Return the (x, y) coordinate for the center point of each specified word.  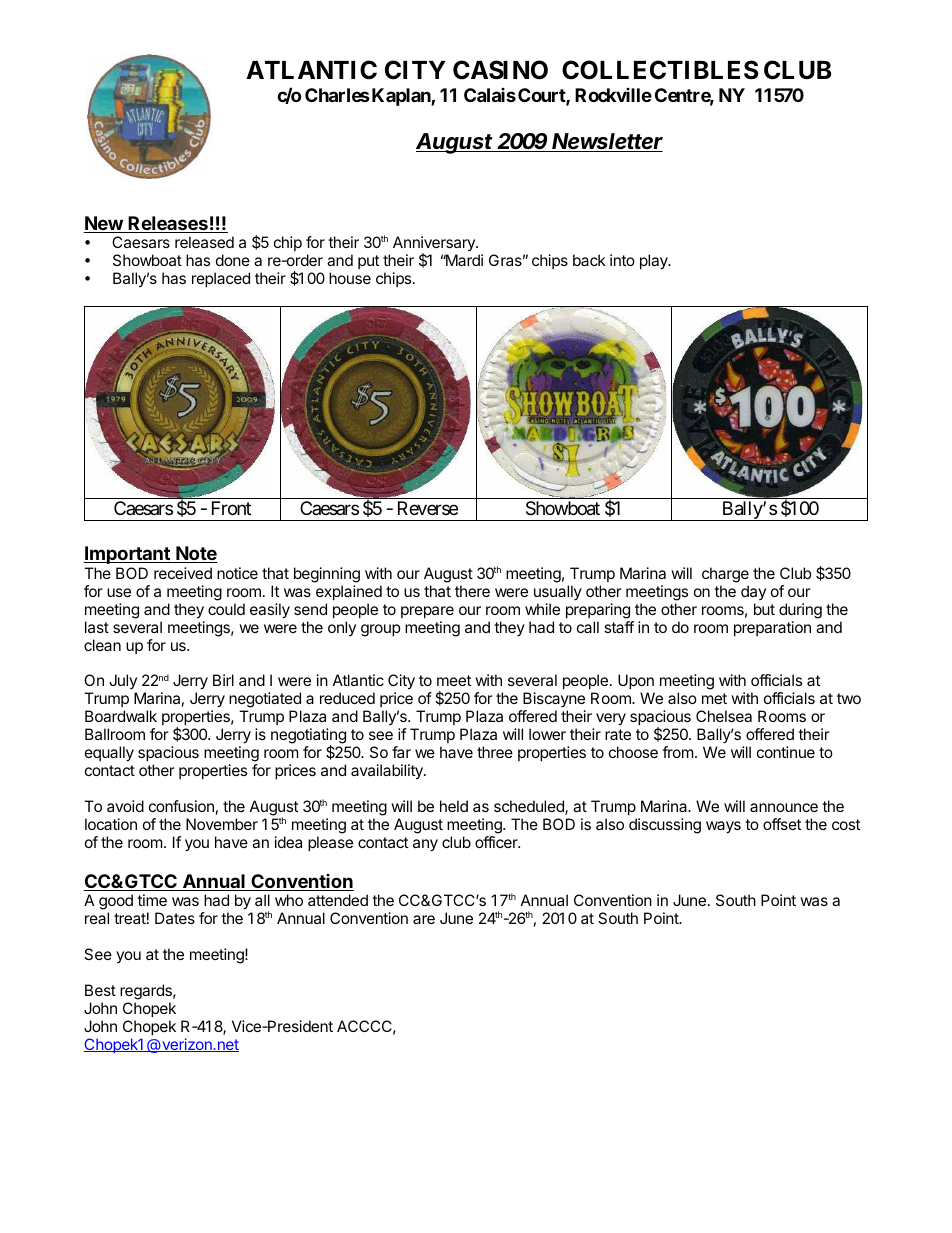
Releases (168, 224)
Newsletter (607, 142)
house (350, 278)
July (123, 683)
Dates (175, 918)
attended (338, 900)
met (714, 698)
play (655, 262)
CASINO (500, 70)
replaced (221, 279)
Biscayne (553, 701)
